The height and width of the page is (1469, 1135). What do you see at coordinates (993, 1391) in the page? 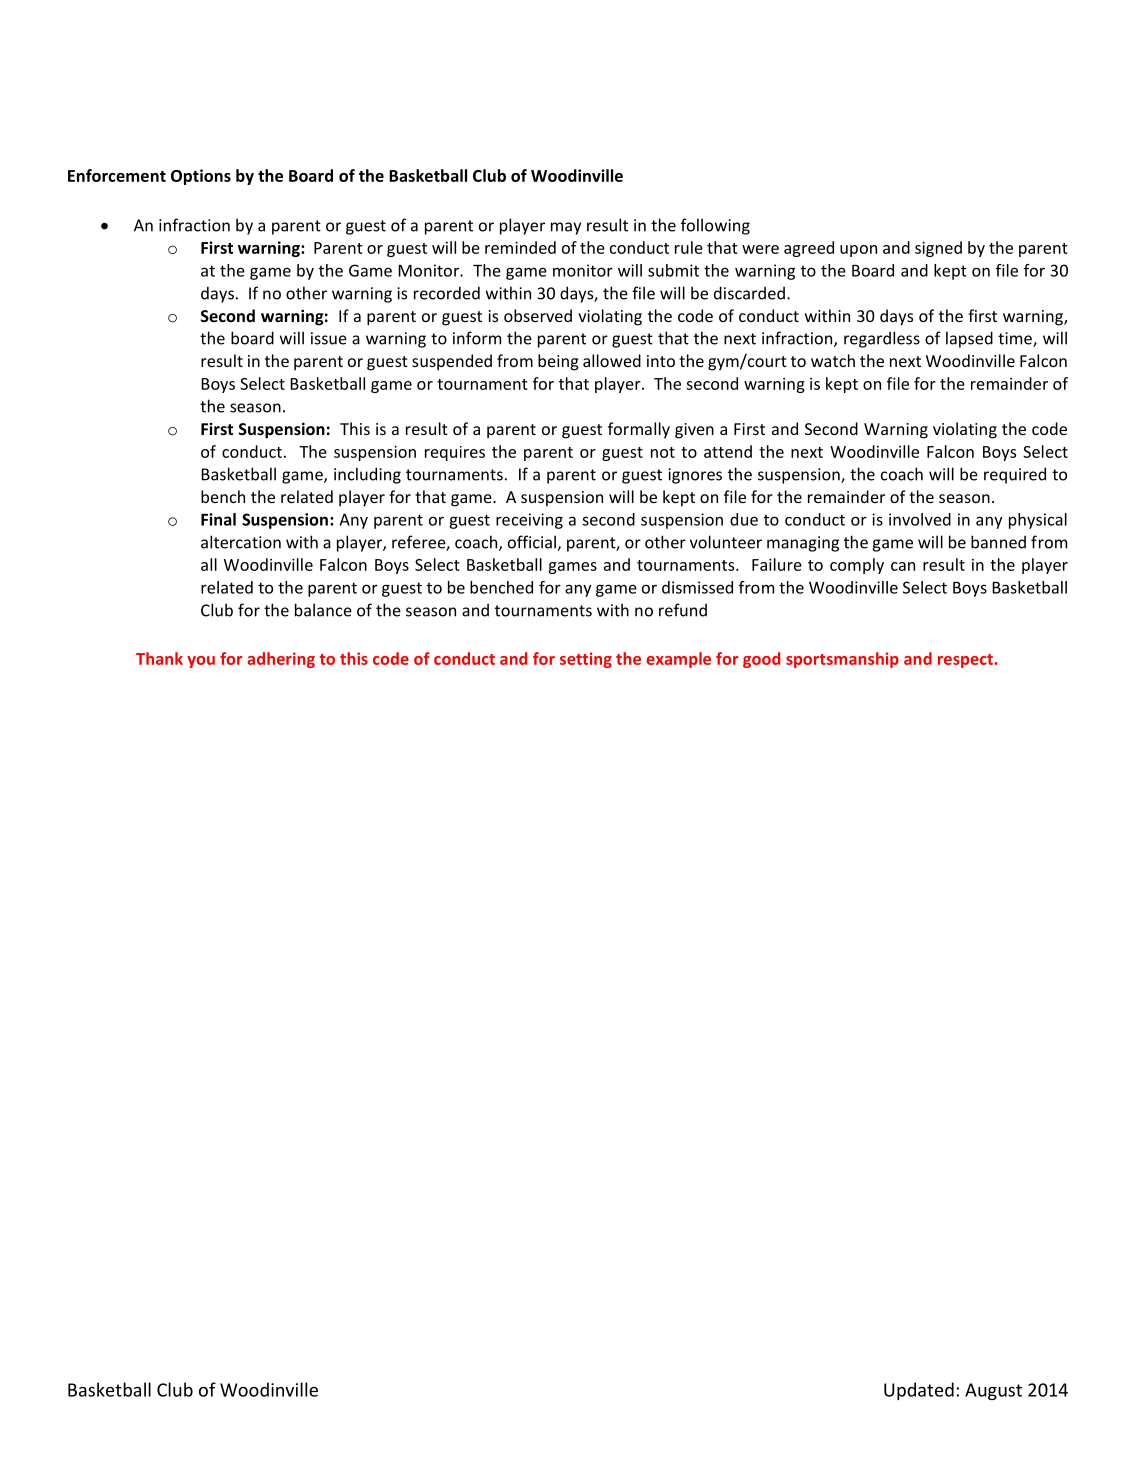
I see `August` at bounding box center [993, 1391].
